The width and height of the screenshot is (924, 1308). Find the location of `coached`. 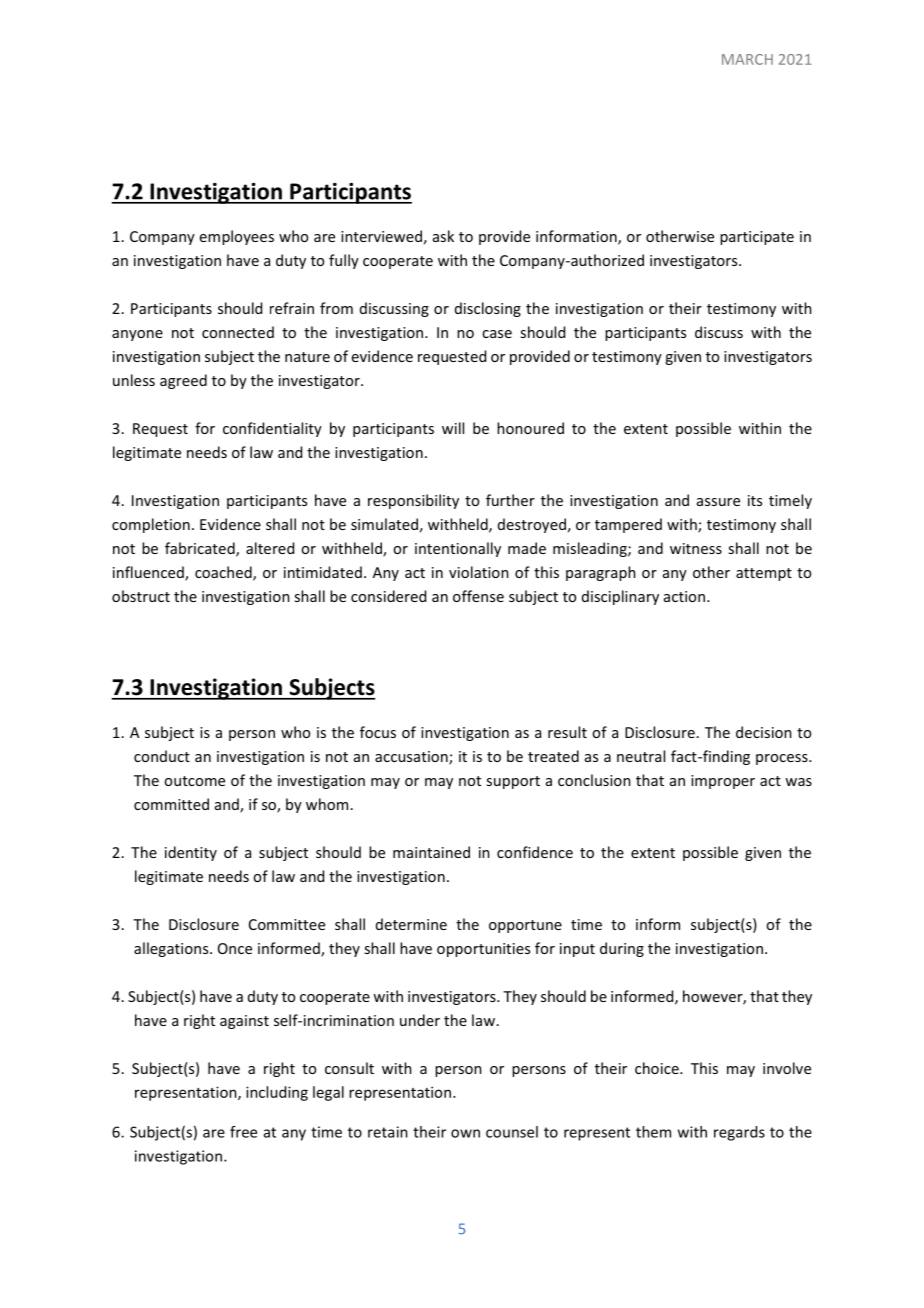

coached is located at coordinates (224, 573).
